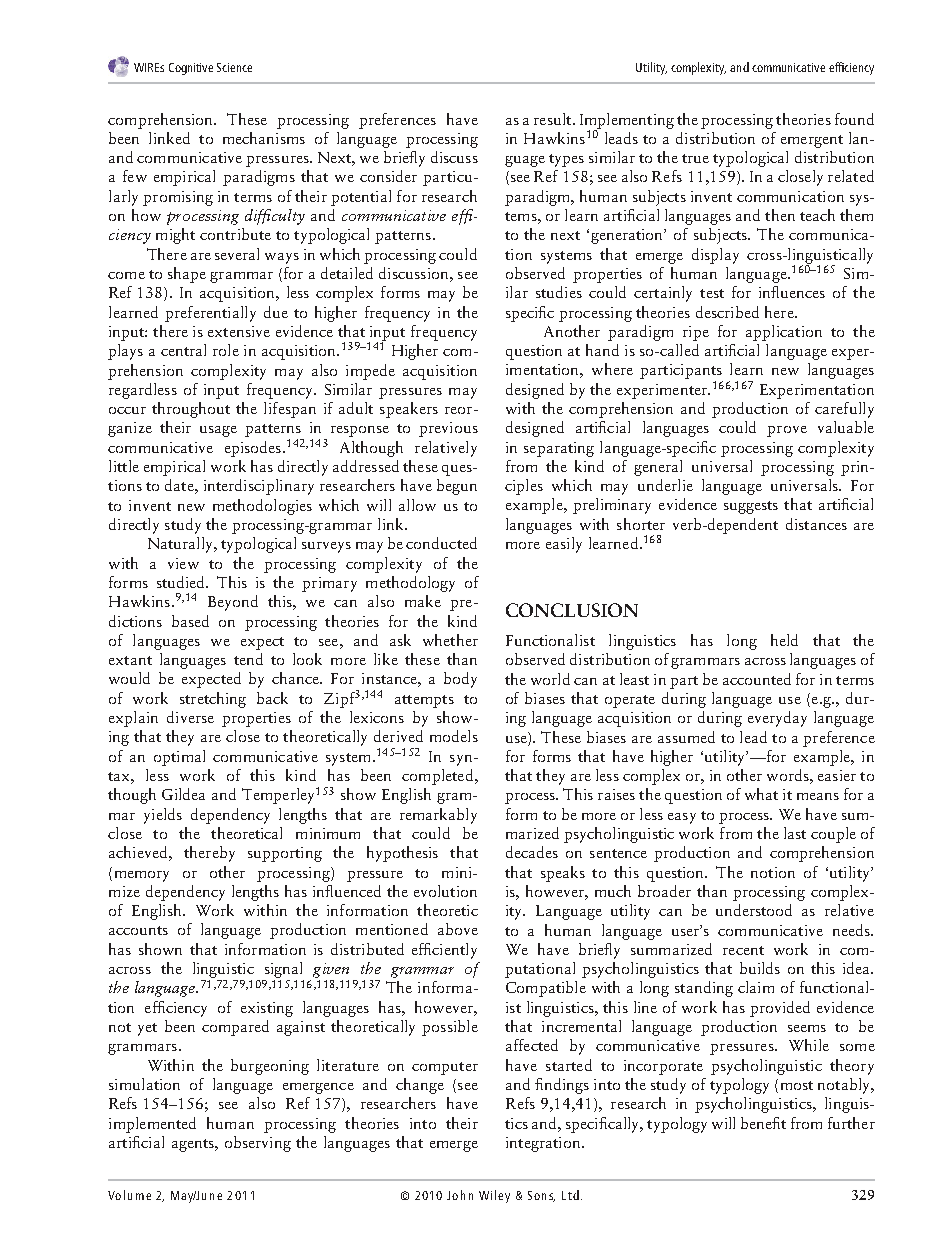 The height and width of the screenshot is (1256, 952). Describe the element at coordinates (258, 1144) in the screenshot. I see `observing` at that location.
